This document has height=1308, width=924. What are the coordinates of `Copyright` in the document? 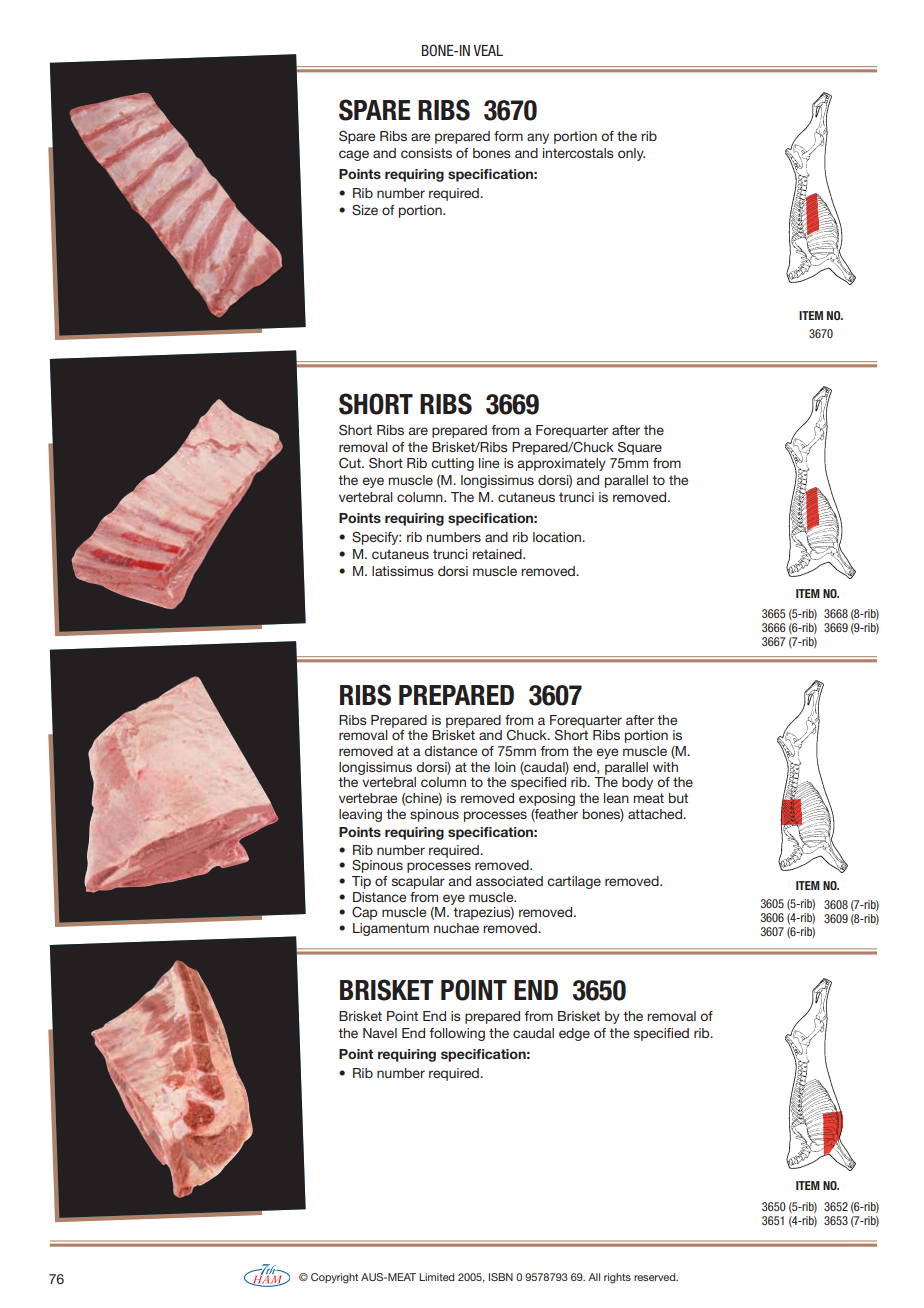 It's located at (334, 1278).
